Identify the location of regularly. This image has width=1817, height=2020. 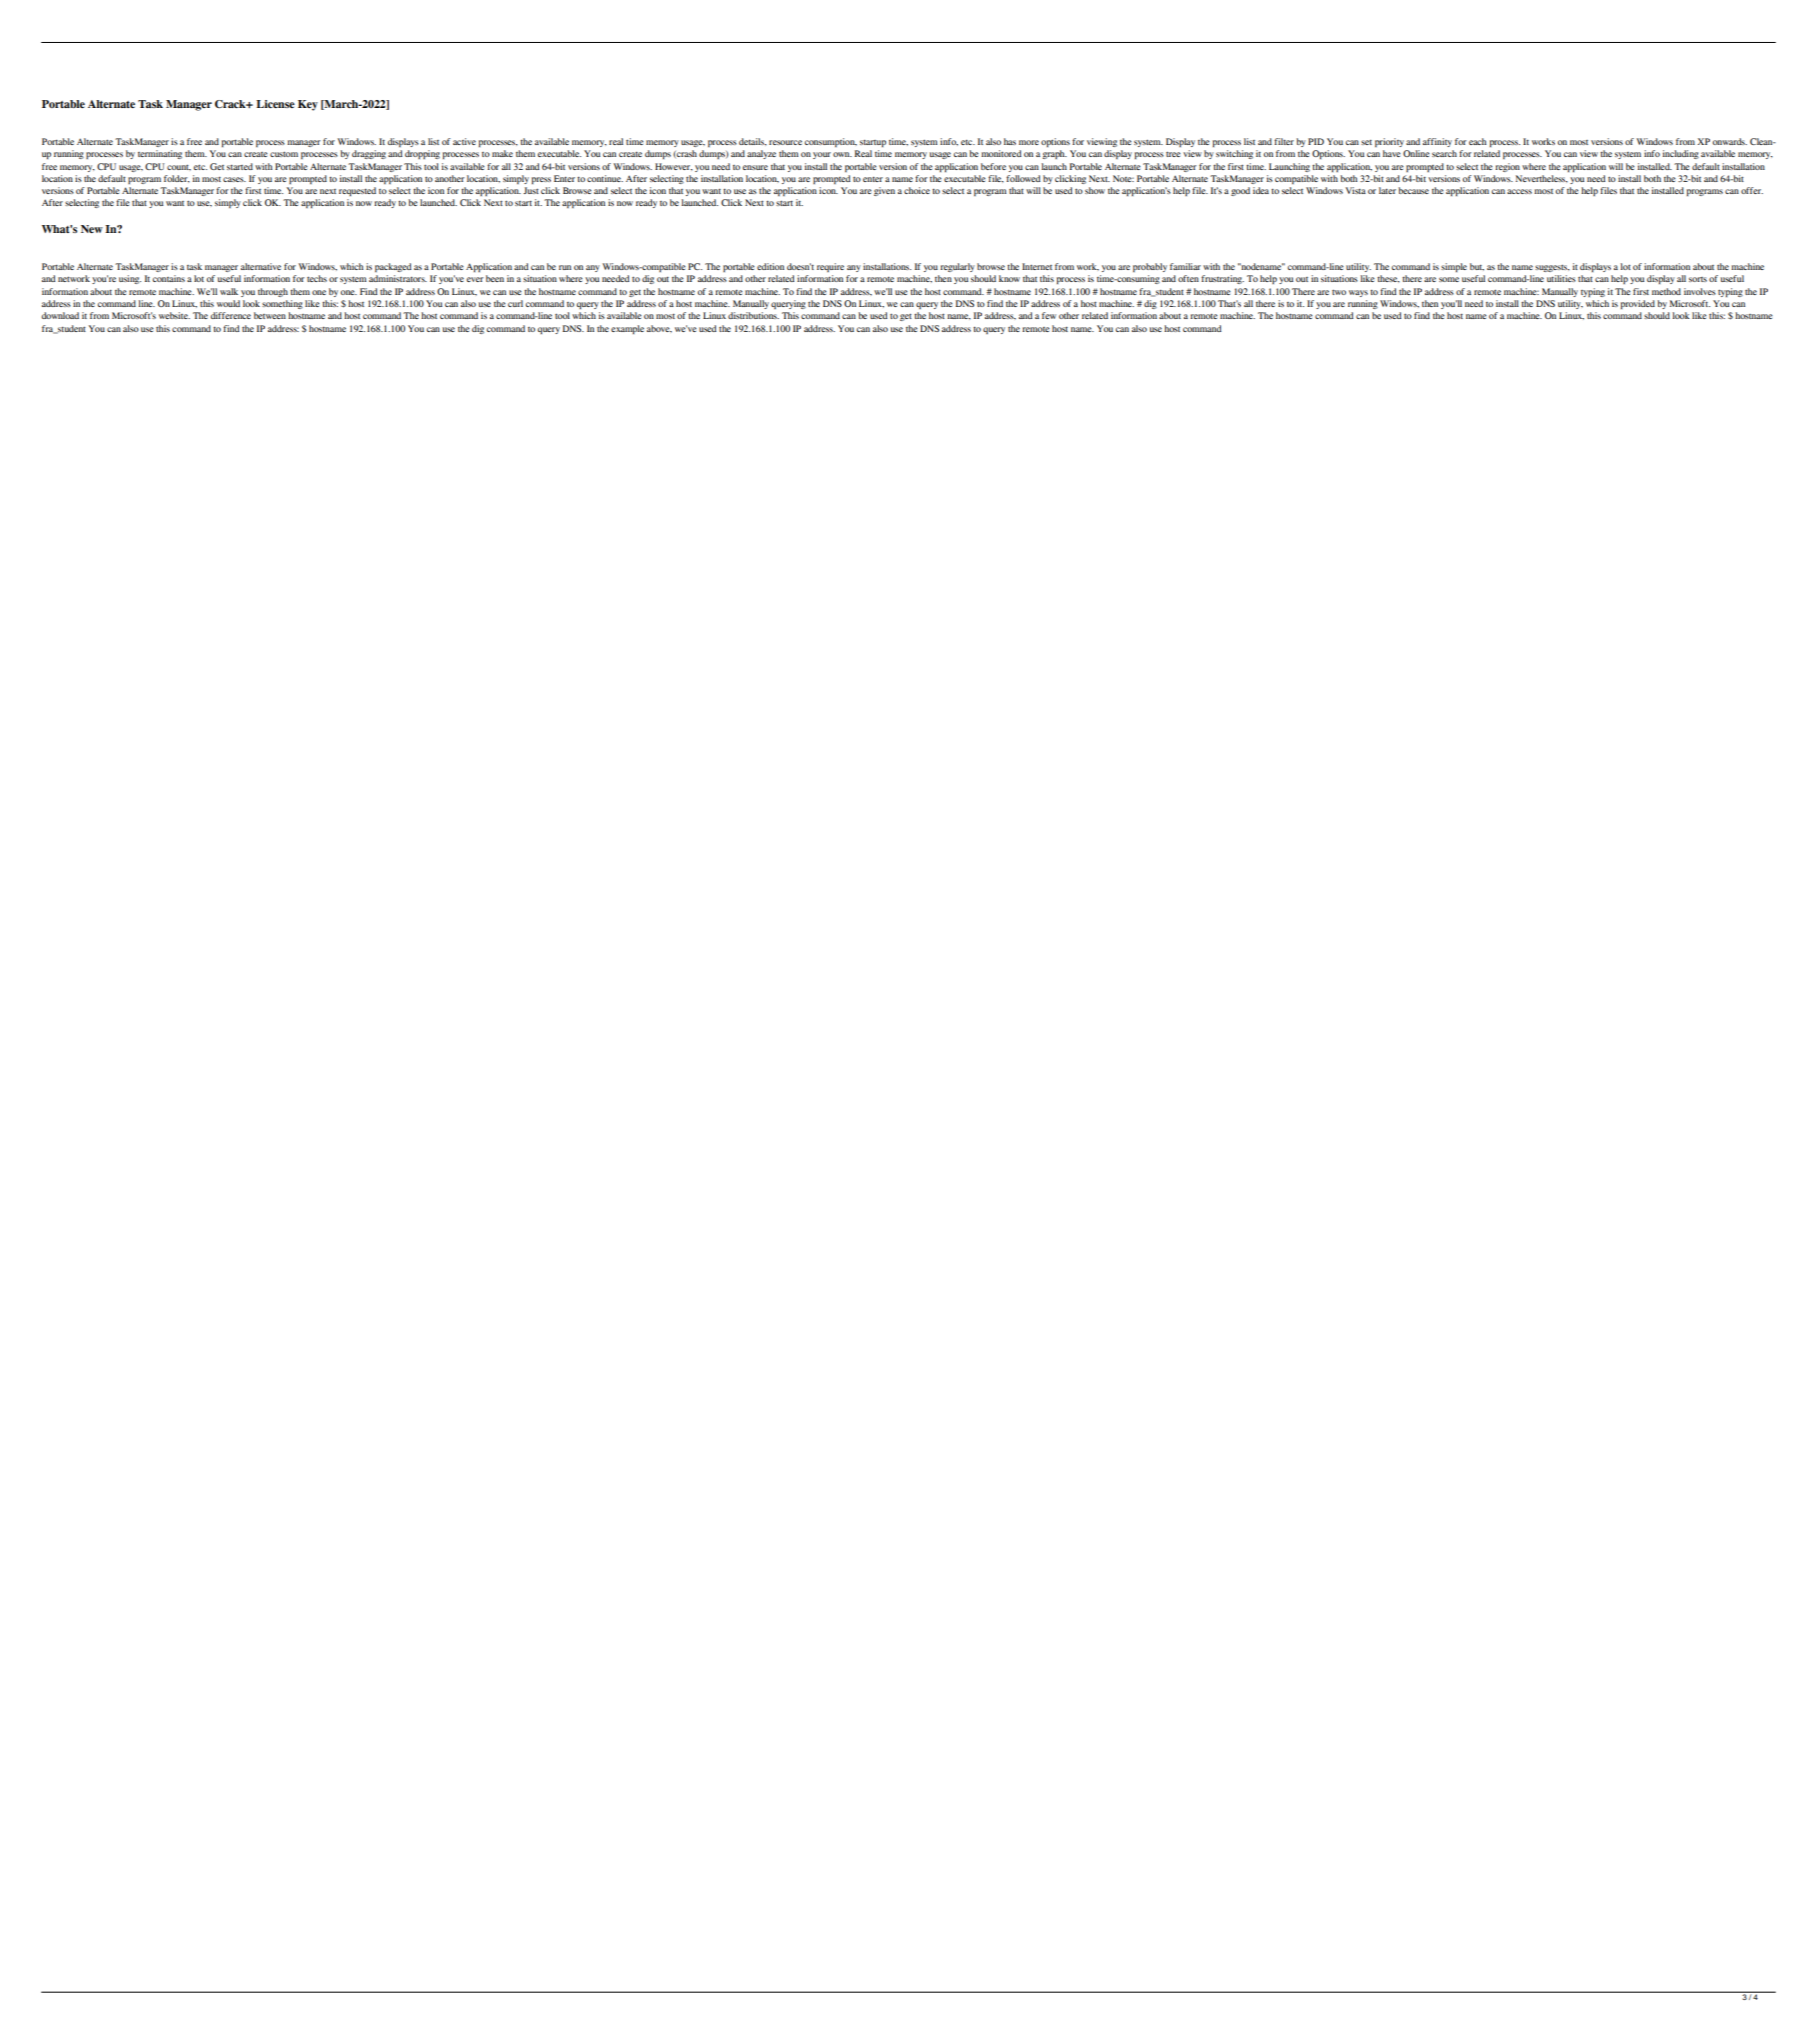
(957, 267).
